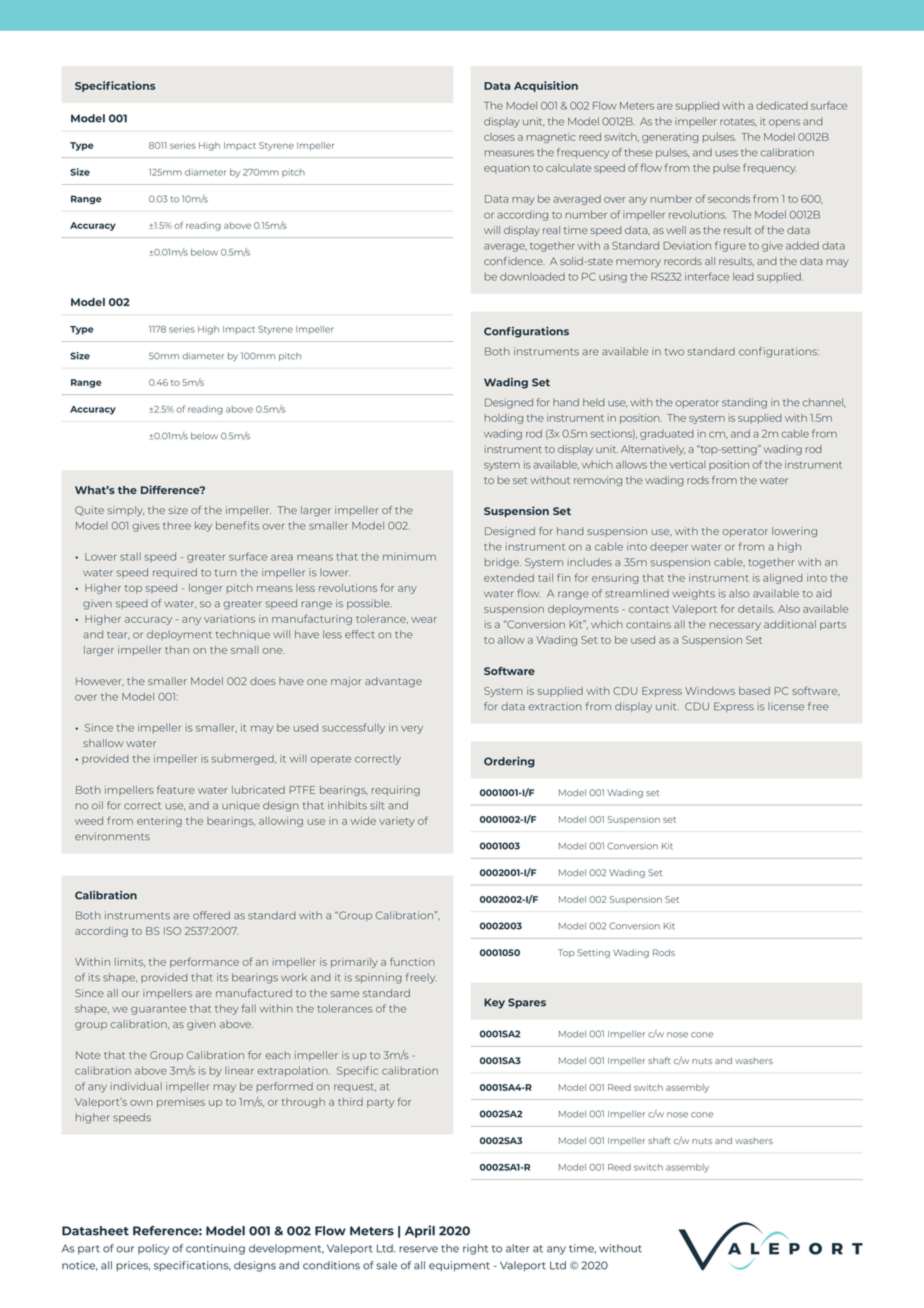 Image resolution: width=924 pixels, height=1308 pixels. I want to click on variety, so click(397, 822).
